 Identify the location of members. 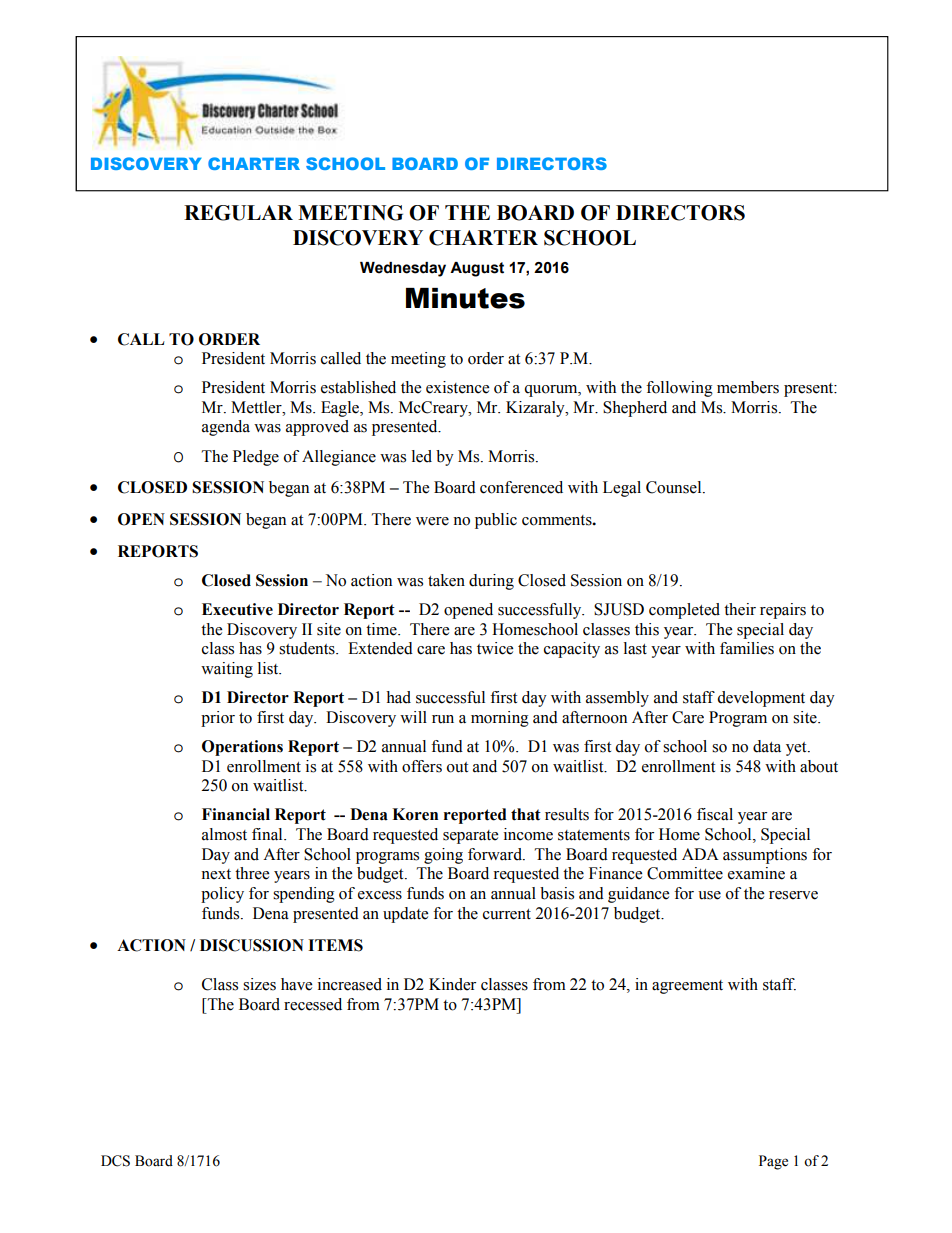
(748, 387).
